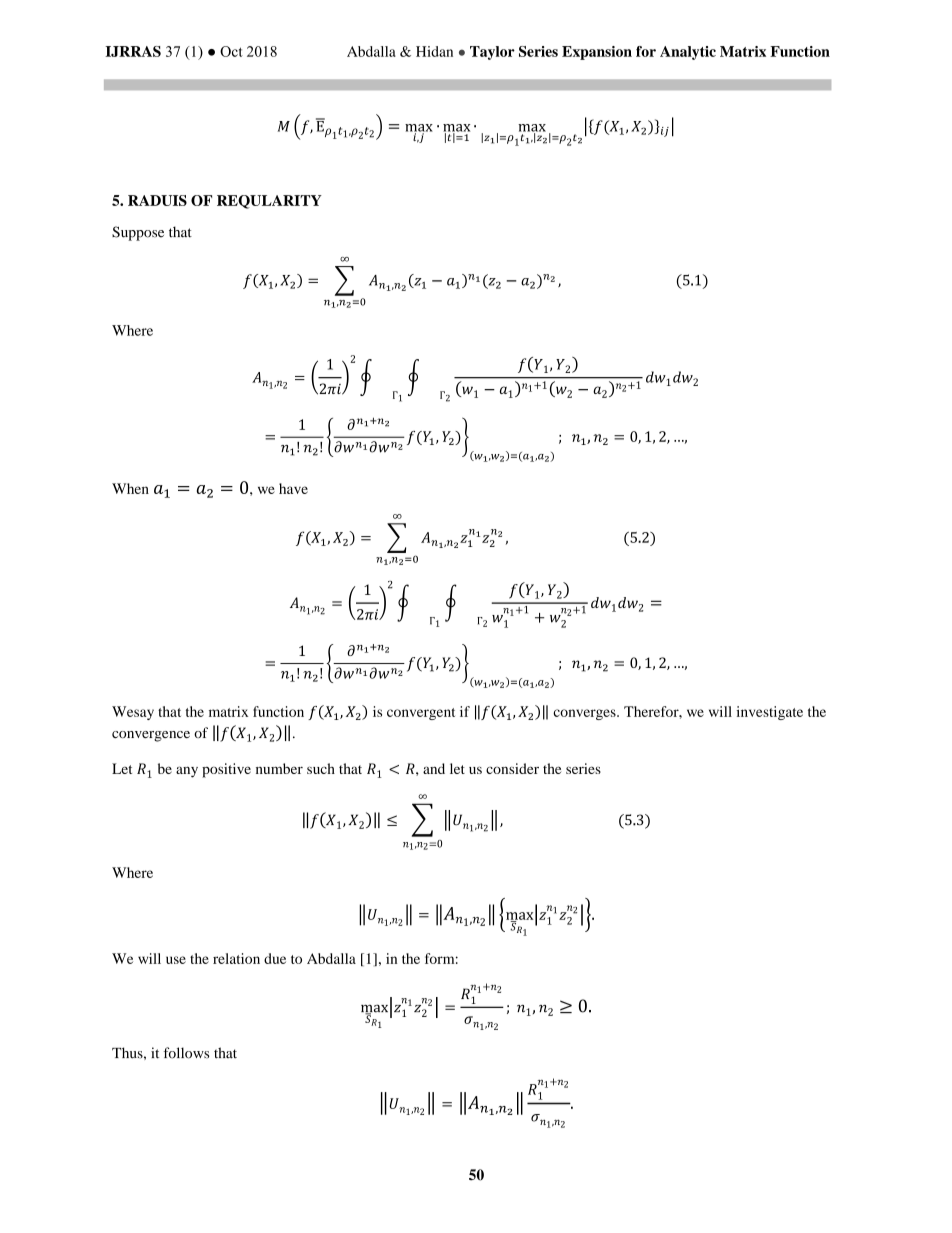 The width and height of the screenshot is (952, 1233). I want to click on convergence, so click(151, 736).
